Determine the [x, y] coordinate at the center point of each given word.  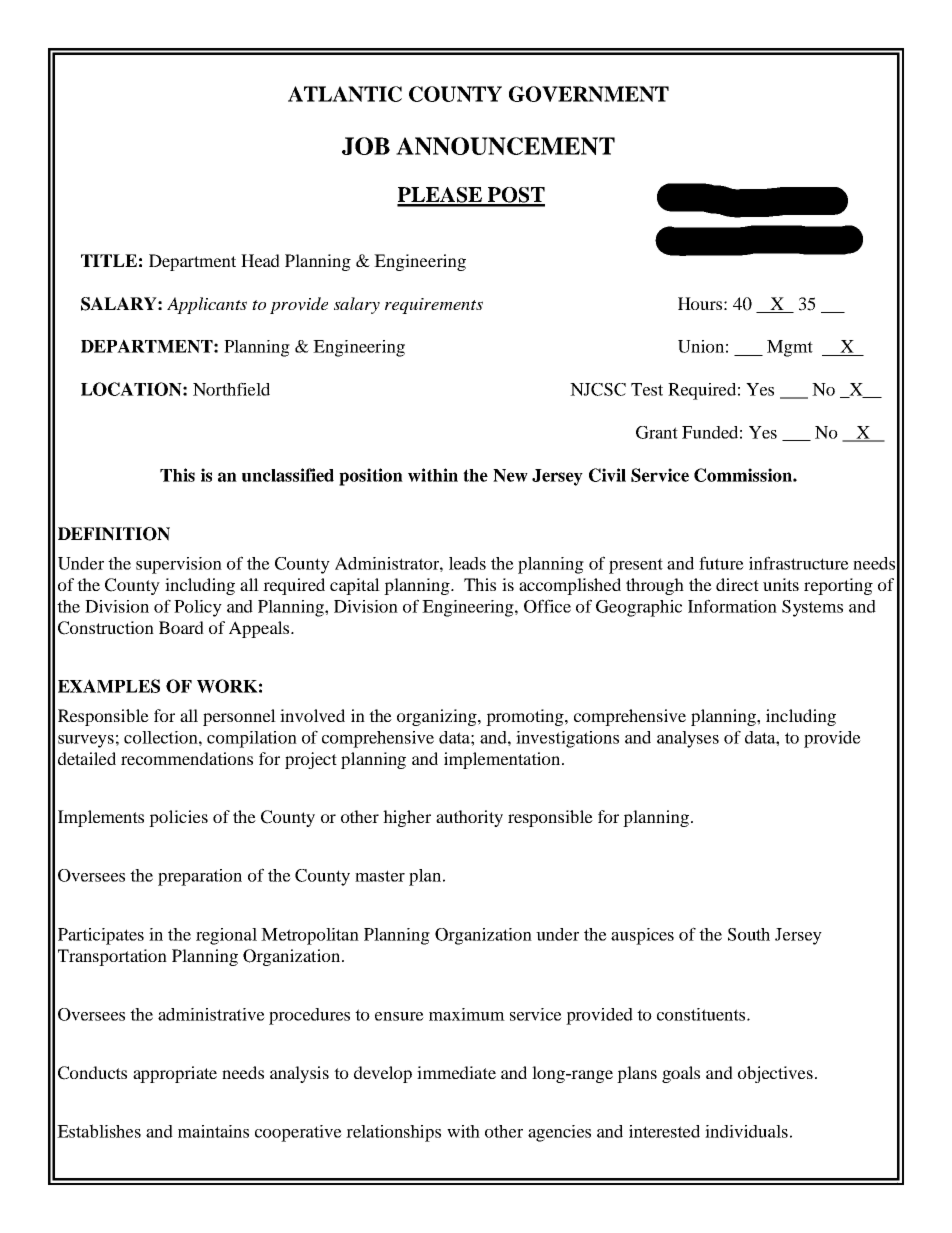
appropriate [175, 1074]
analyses [688, 739]
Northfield [231, 389]
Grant [657, 432]
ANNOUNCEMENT [505, 146]
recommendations [187, 758]
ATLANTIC [345, 94]
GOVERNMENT [589, 94]
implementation [503, 760]
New [510, 475]
